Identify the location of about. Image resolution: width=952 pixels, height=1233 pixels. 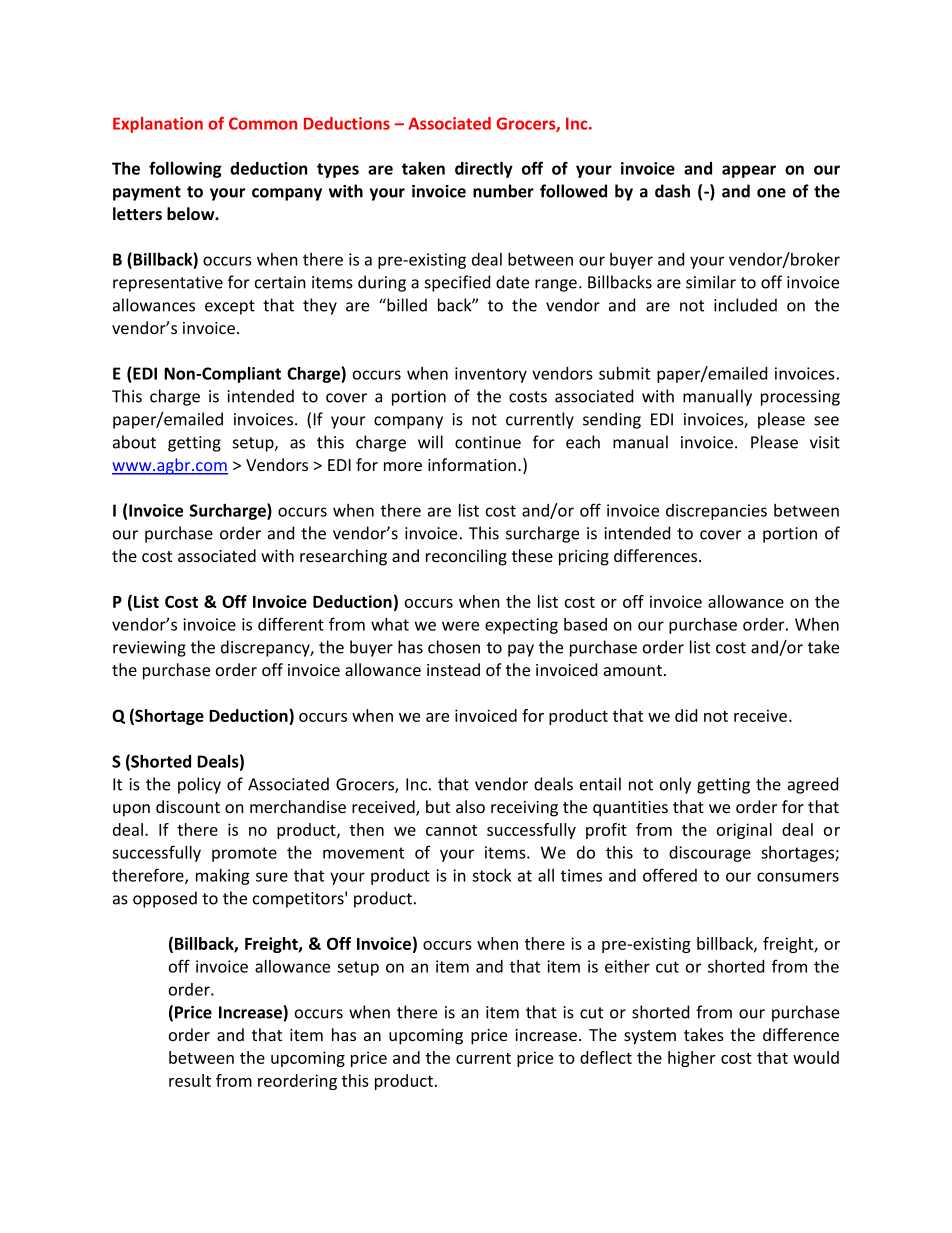
(134, 442).
